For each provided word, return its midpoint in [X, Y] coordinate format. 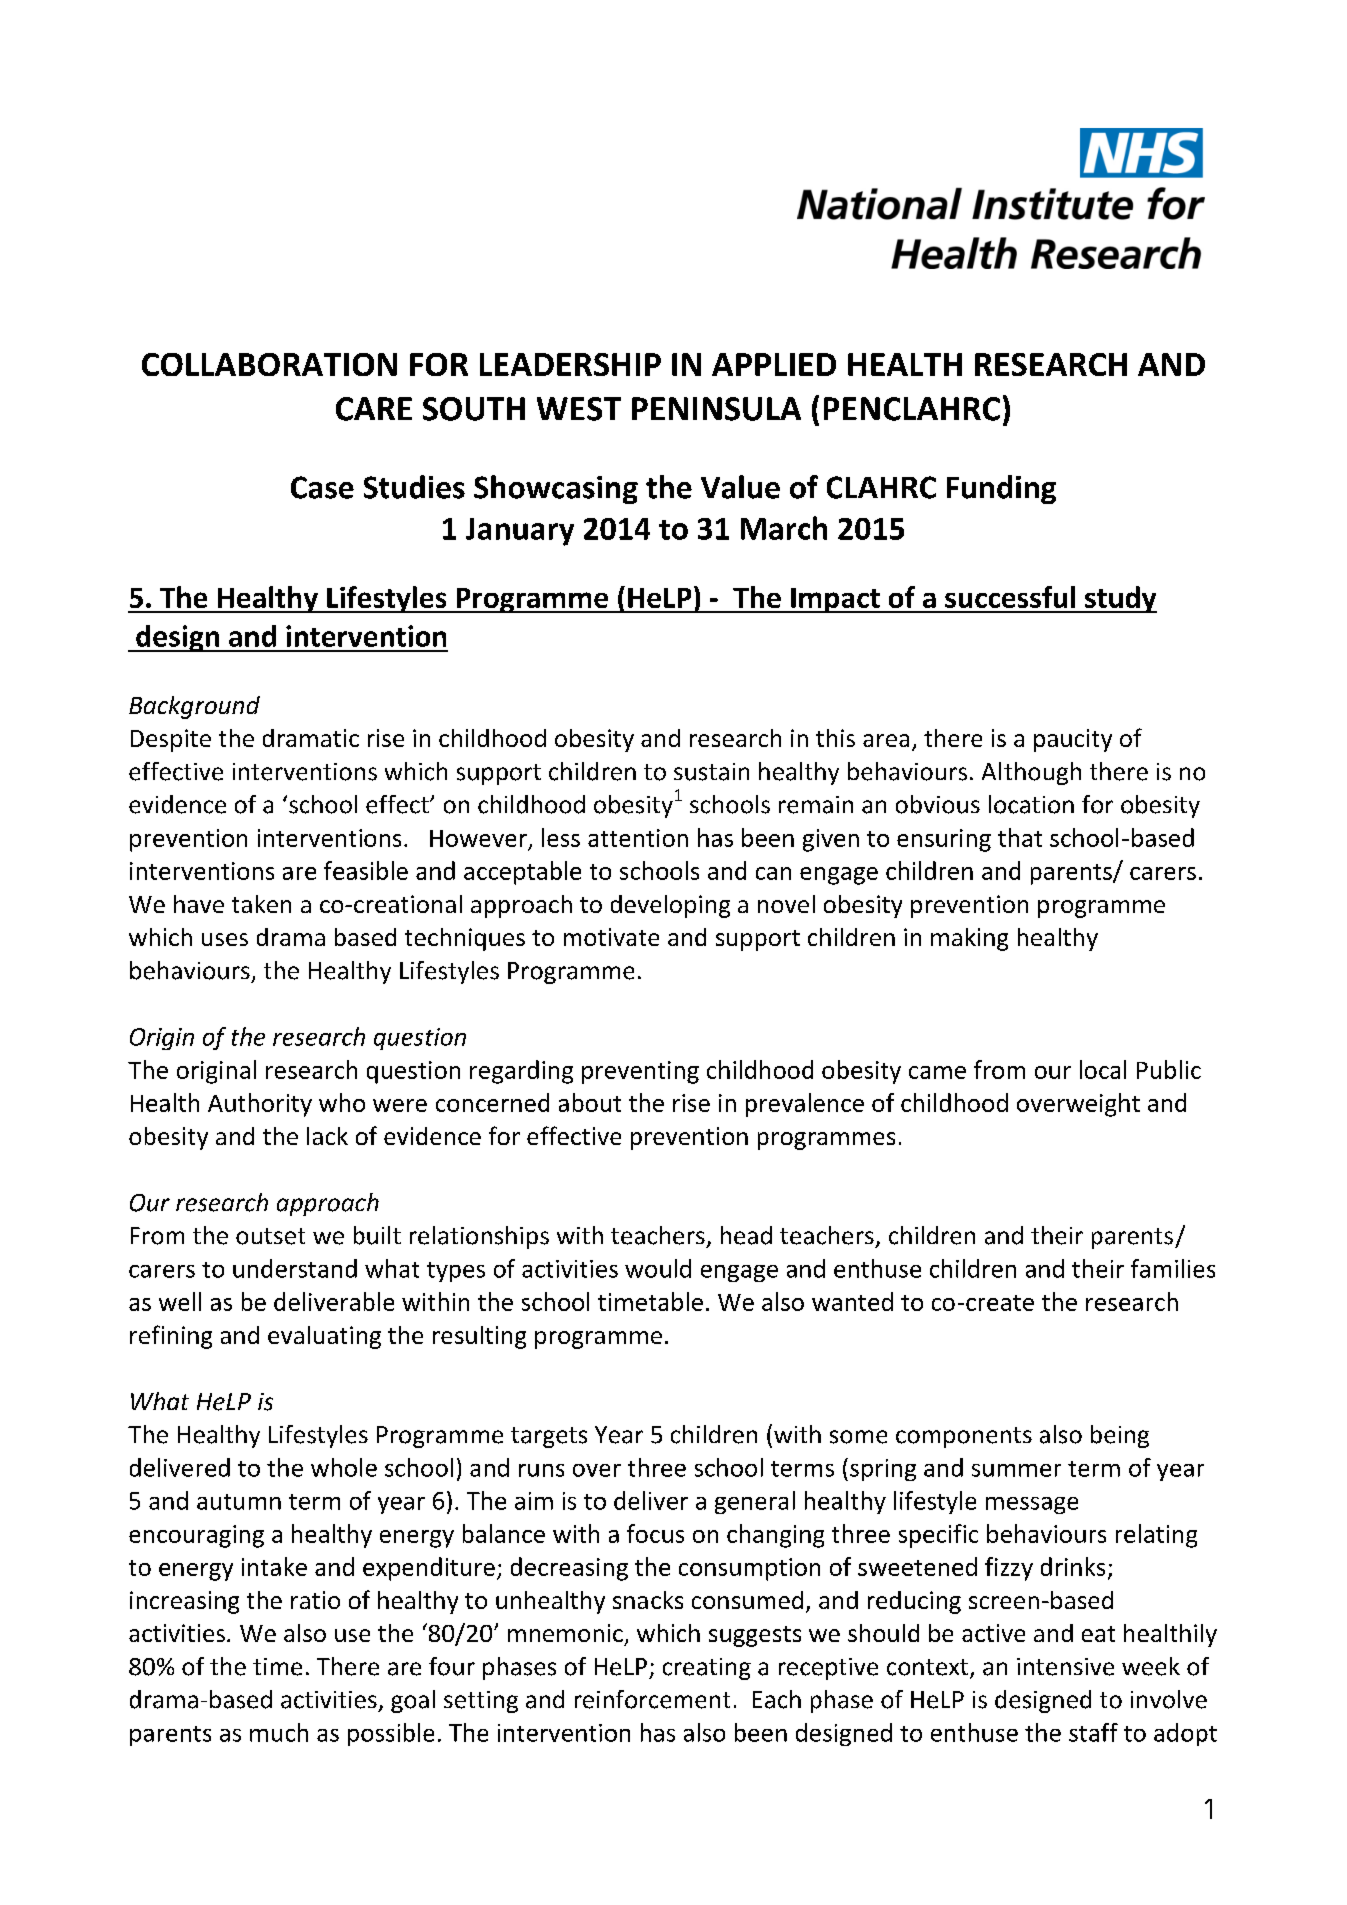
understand [295, 1268]
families [1173, 1268]
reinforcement [652, 1699]
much [279, 1732]
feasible [366, 870]
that [1020, 837]
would [658, 1268]
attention [638, 838]
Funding [1001, 489]
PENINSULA [716, 409]
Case [322, 487]
